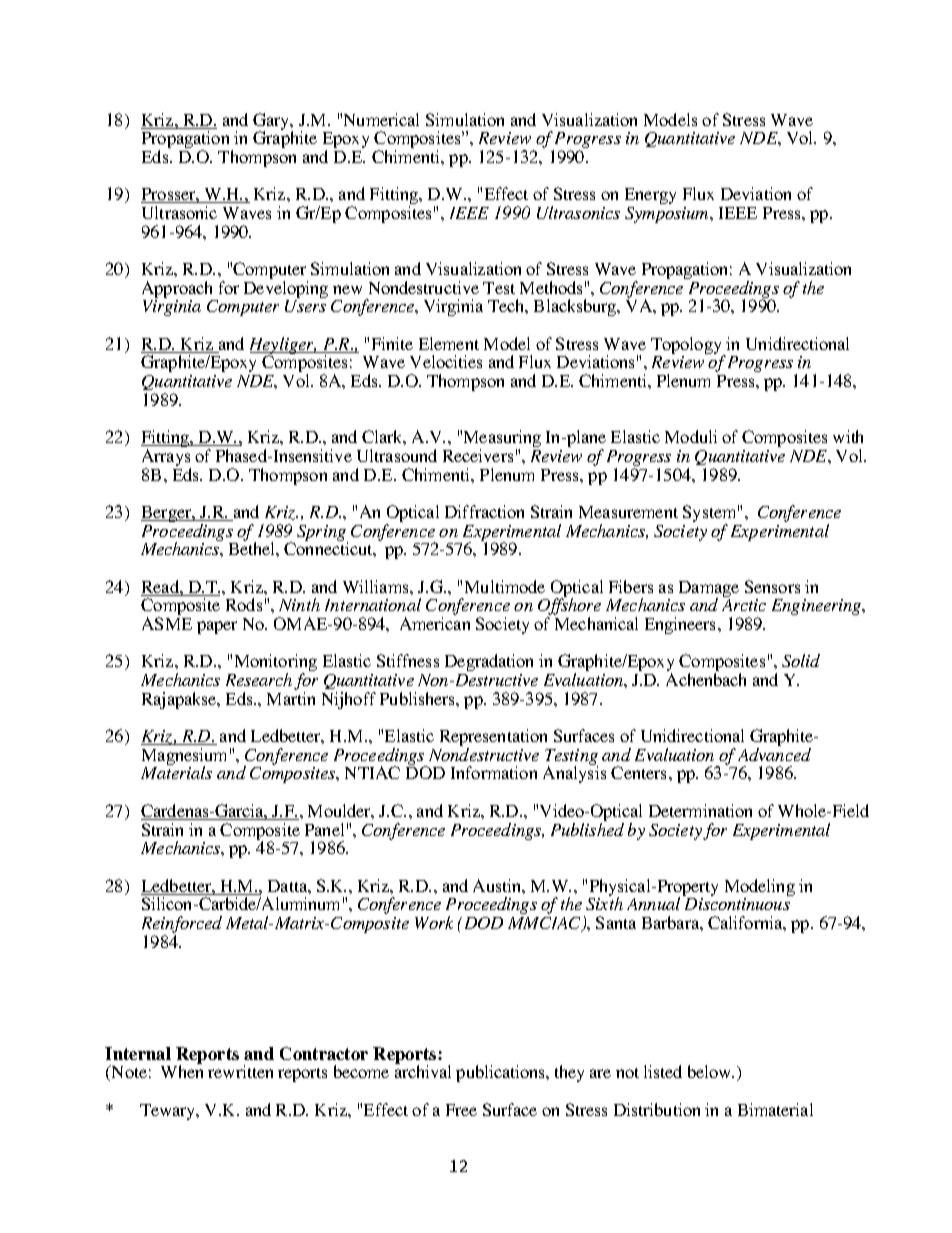  Describe the element at coordinates (217, 627) in the page. I see `paper` at that location.
